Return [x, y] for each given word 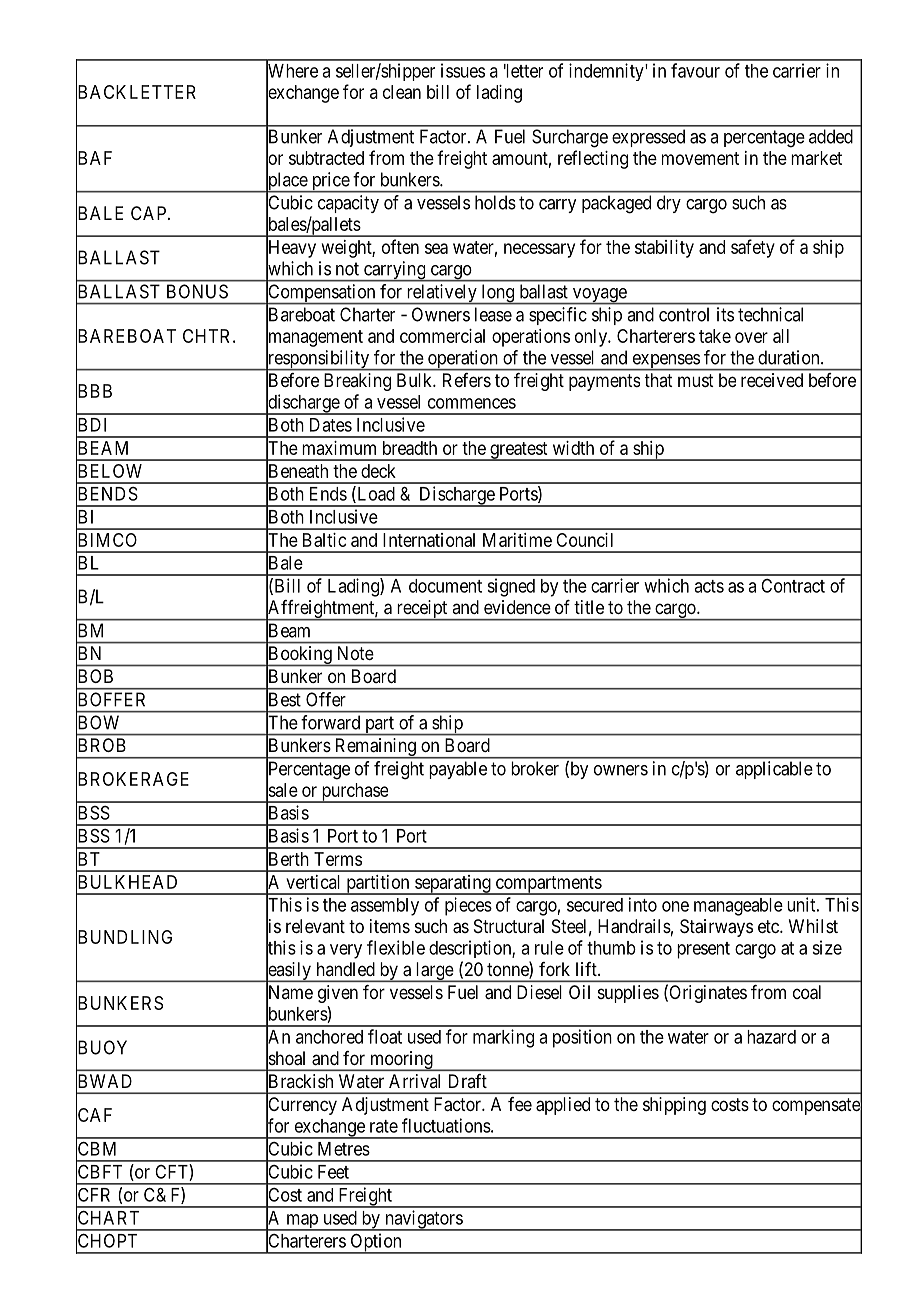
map [302, 1222]
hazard [771, 1037]
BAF [94, 158]
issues [463, 70]
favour [695, 70]
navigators [423, 1220]
